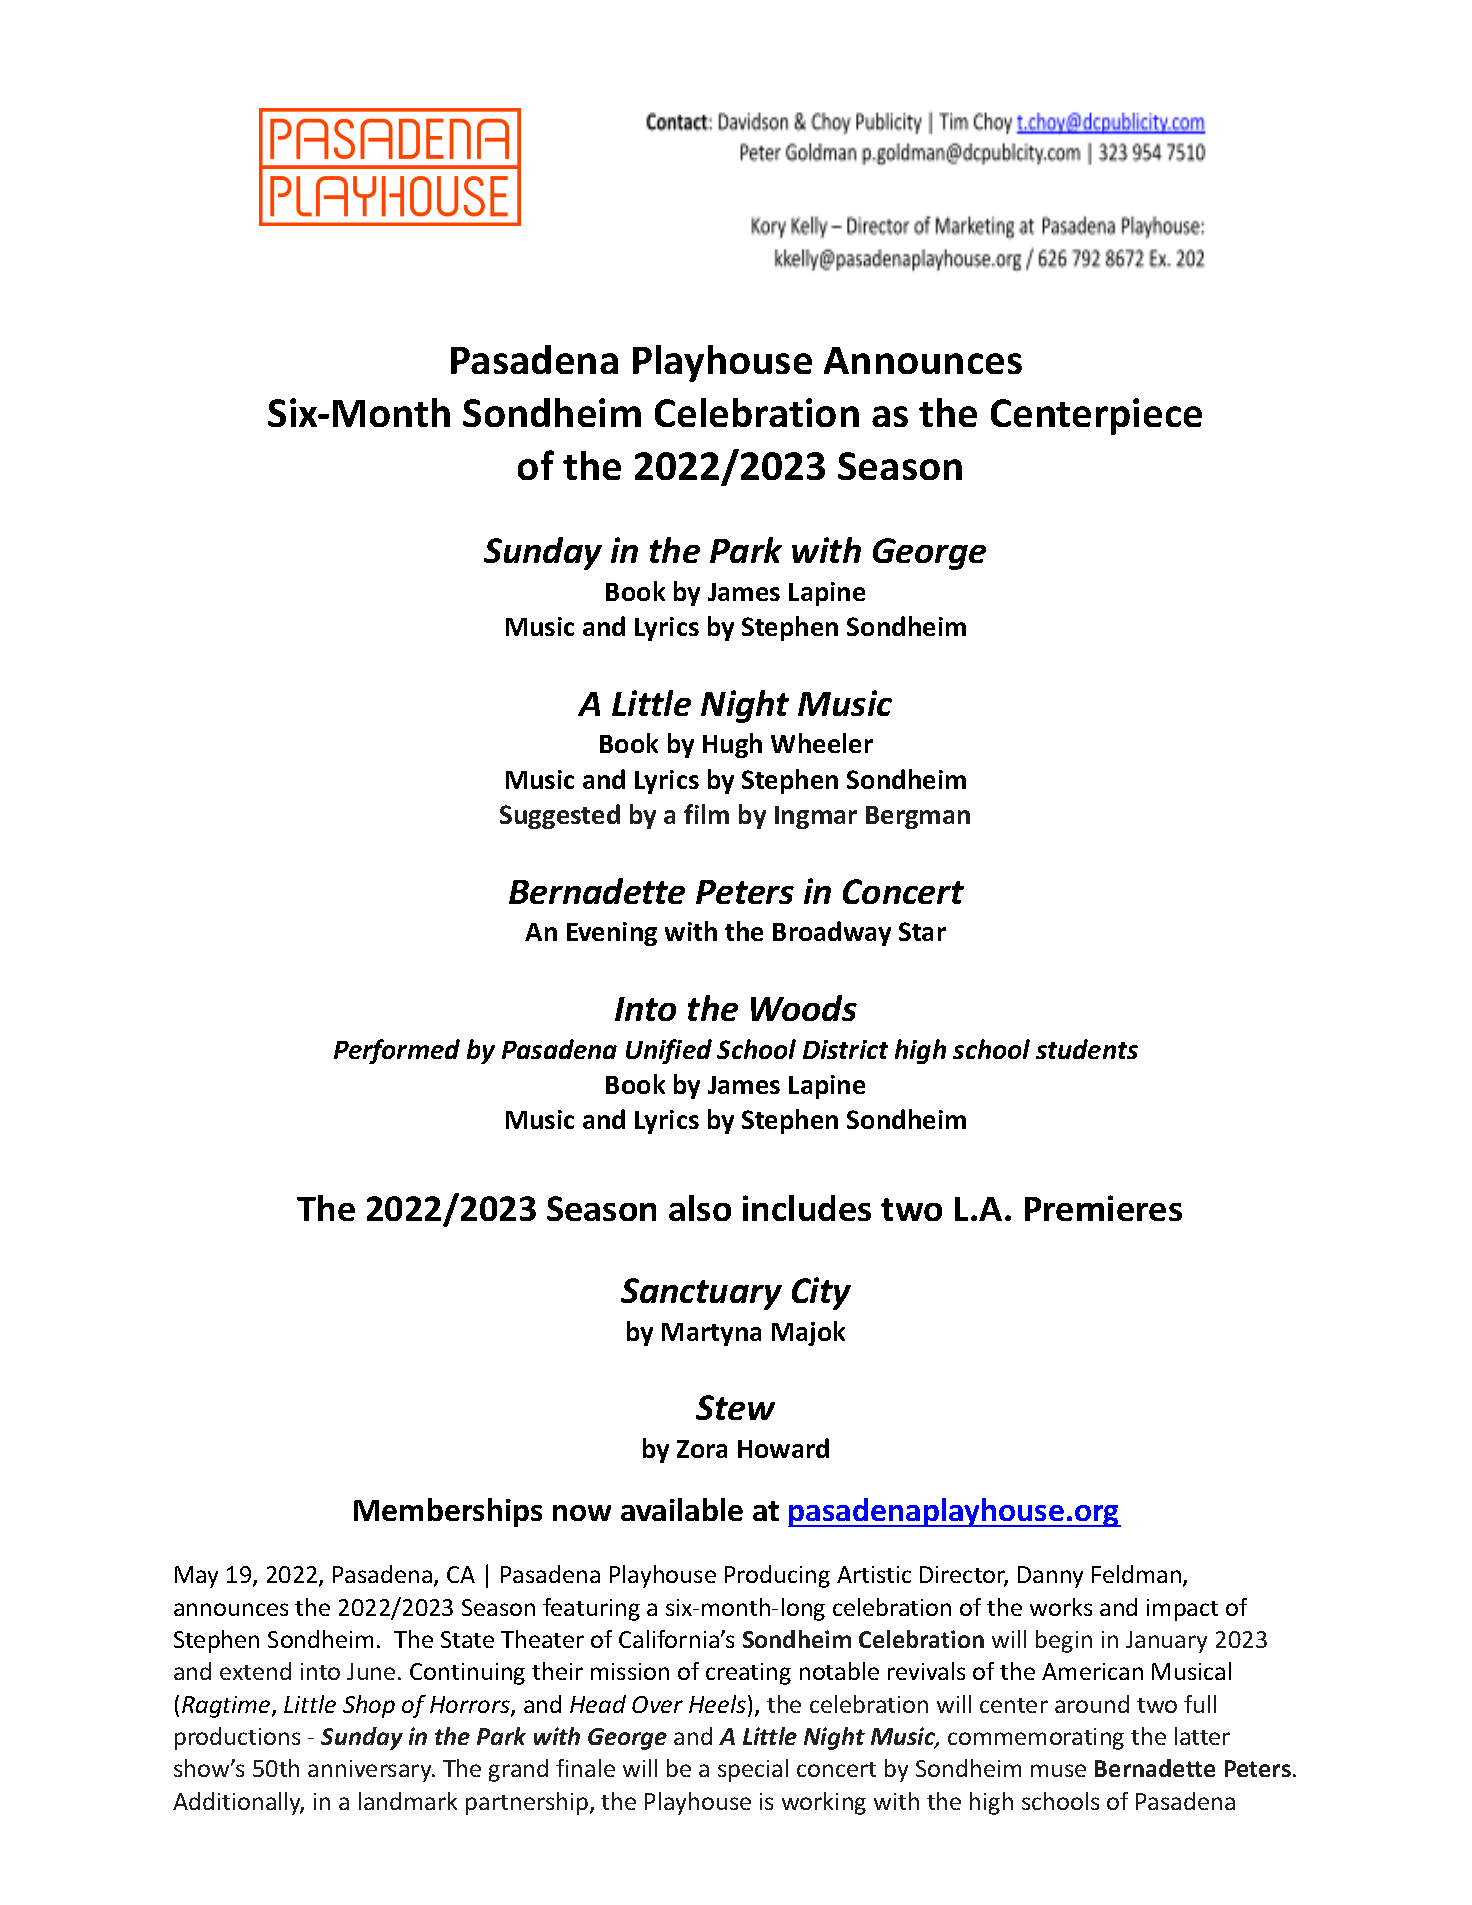 Image resolution: width=1472 pixels, height=1905 pixels. I want to click on Sanctuary, so click(701, 1294).
